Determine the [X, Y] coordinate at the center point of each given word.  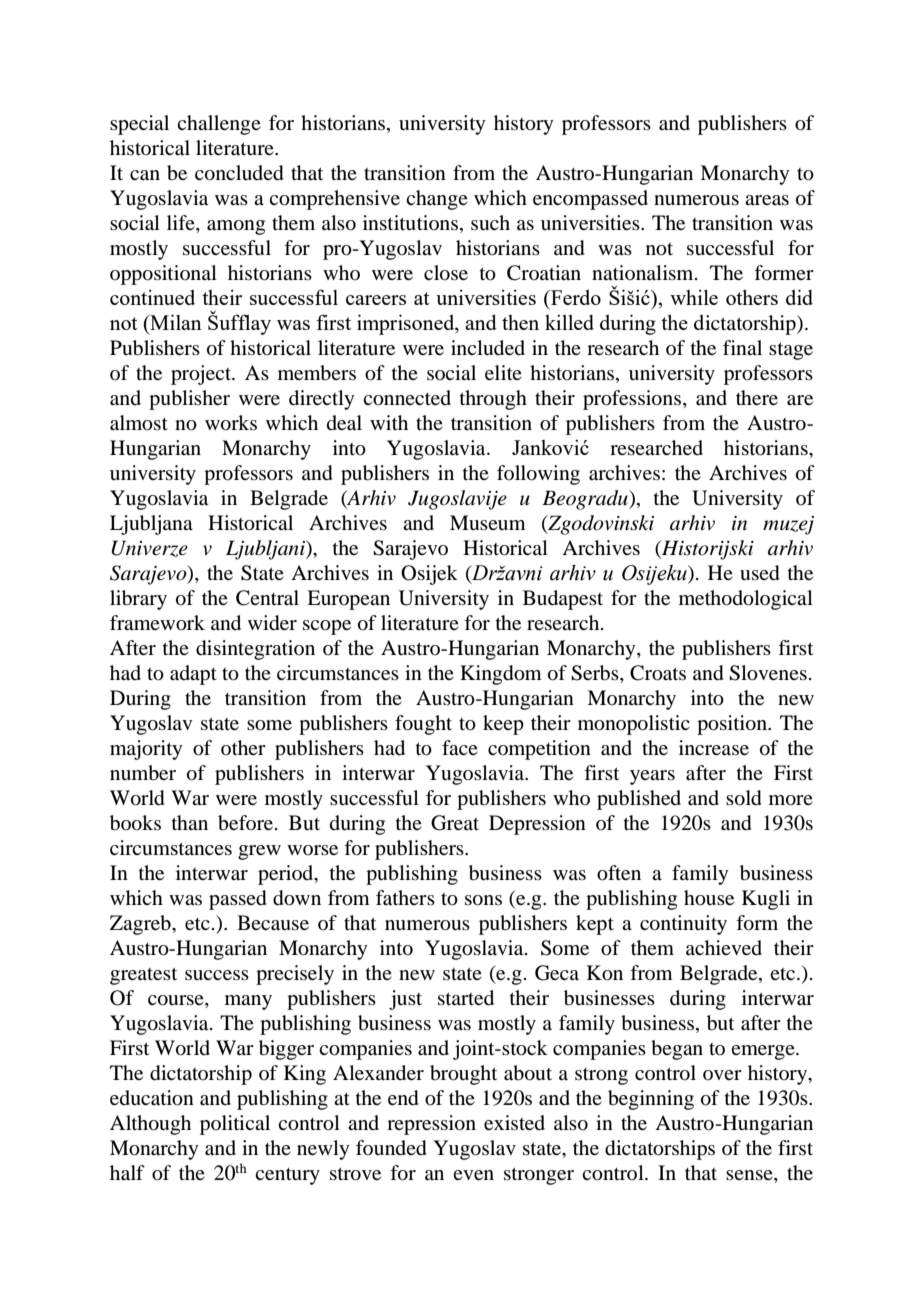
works [231, 423]
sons [483, 900]
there [757, 397]
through [493, 400]
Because [273, 923]
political [235, 1125]
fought [423, 725]
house [709, 898]
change [437, 200]
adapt [193, 675]
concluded [239, 173]
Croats [658, 673]
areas [767, 200]
